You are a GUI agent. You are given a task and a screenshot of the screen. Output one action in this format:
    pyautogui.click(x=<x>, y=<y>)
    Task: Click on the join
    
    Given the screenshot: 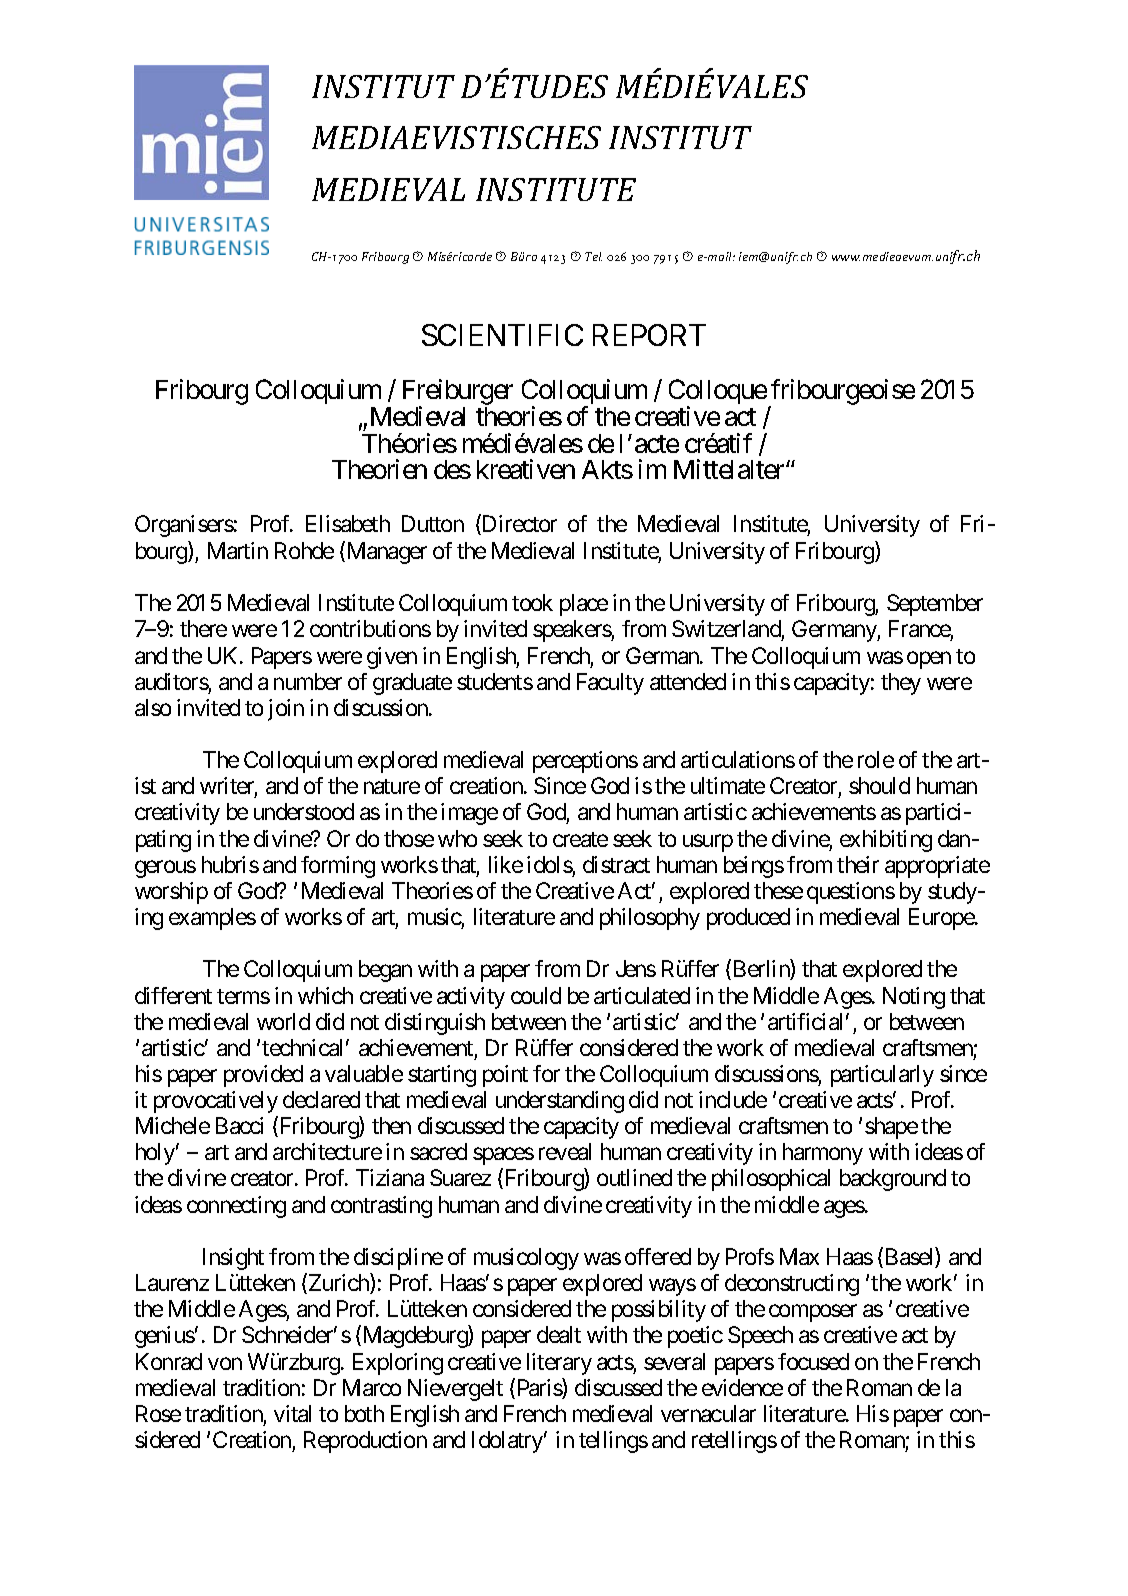 What is the action you would take?
    pyautogui.click(x=286, y=710)
